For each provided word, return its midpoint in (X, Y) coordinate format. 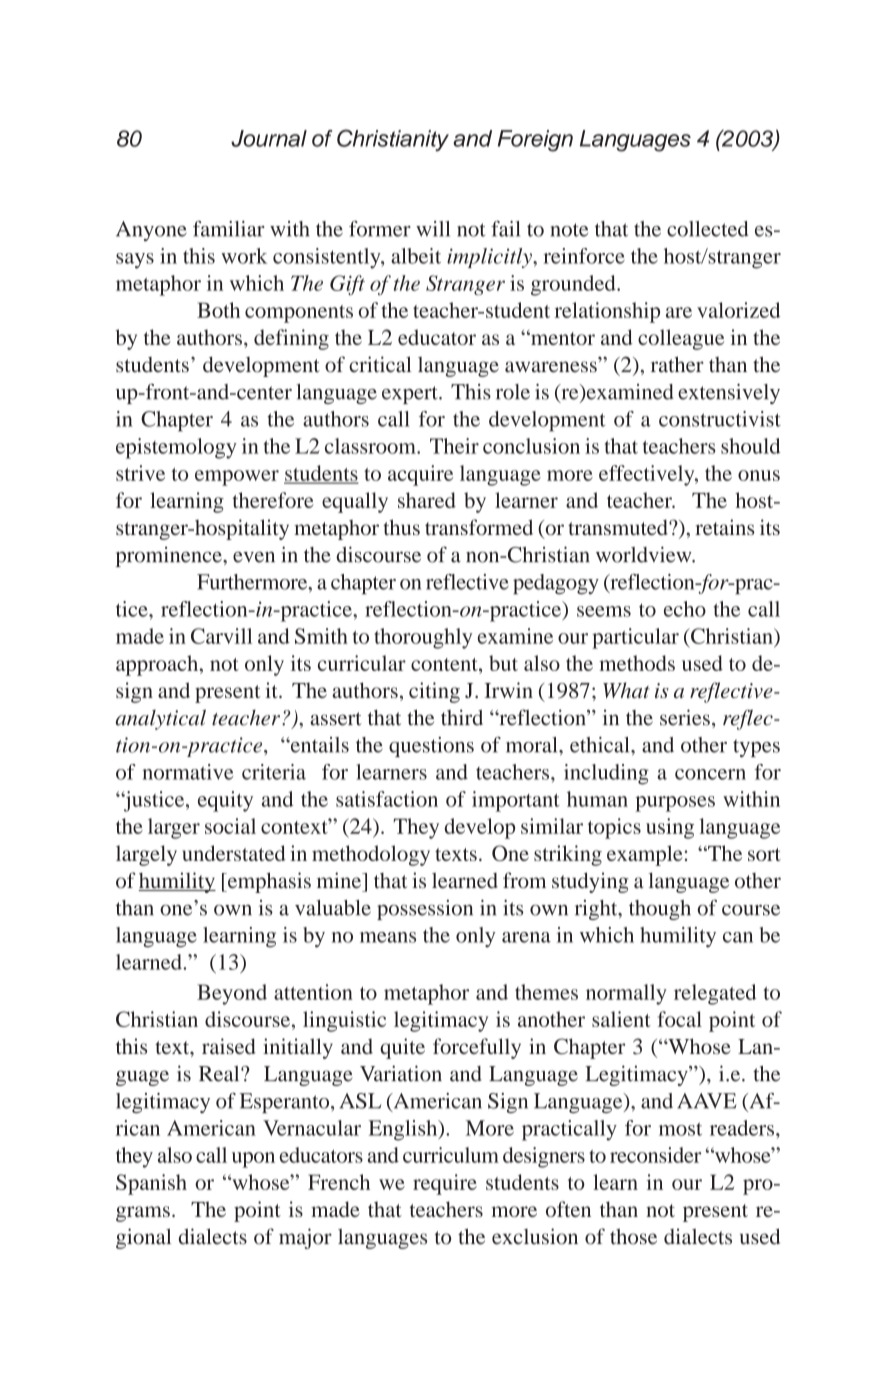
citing (434, 692)
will (433, 229)
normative (188, 772)
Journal (269, 138)
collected (708, 229)
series (685, 717)
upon (253, 1160)
